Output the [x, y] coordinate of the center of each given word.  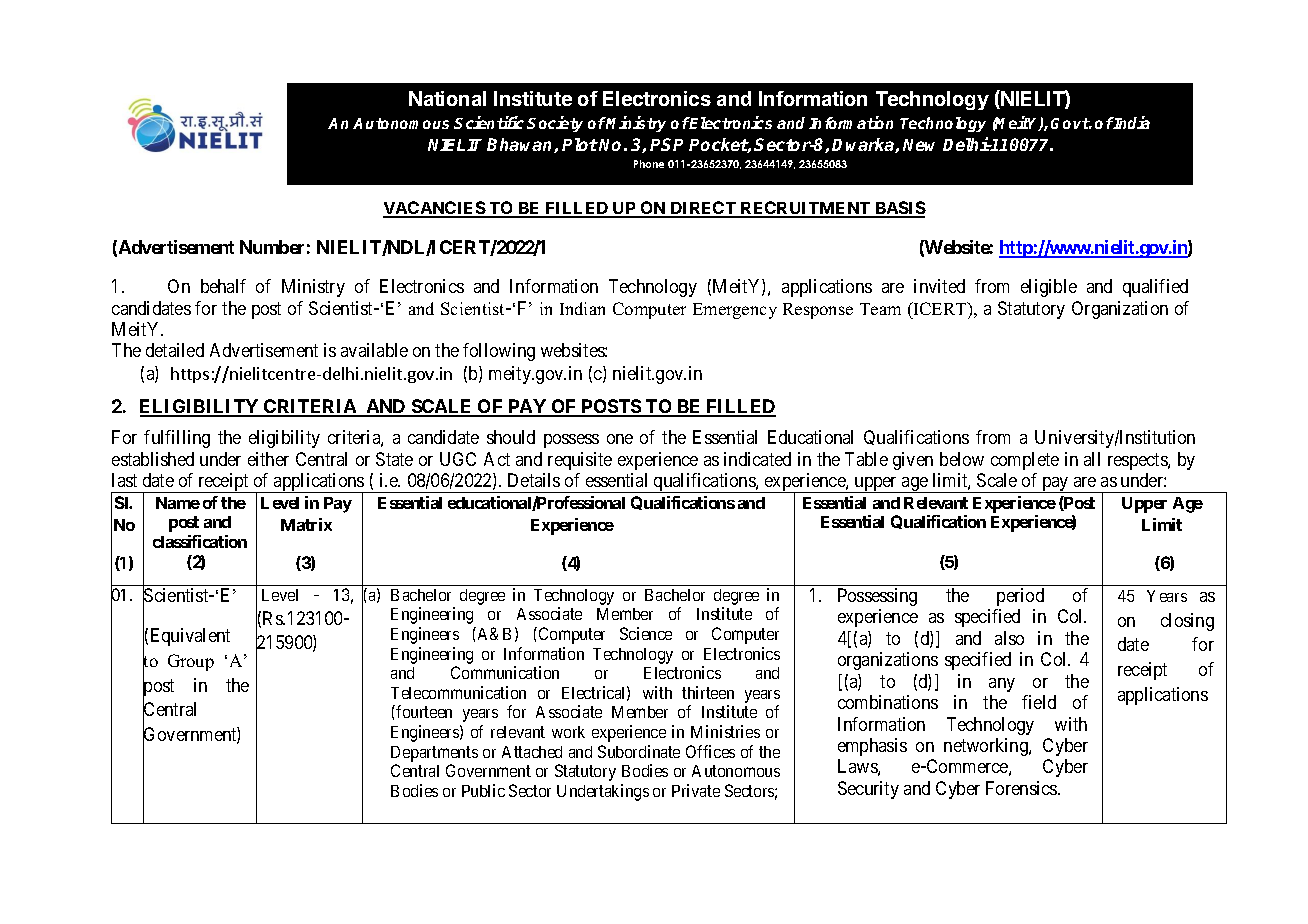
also [1009, 638]
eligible [1049, 288]
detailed [175, 350]
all [1092, 459]
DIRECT [703, 209]
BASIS [899, 209]
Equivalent [190, 637]
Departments [434, 754]
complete [1025, 461]
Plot [580, 144]
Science [646, 633]
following [499, 352]
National [447, 98]
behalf [223, 286]
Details [534, 480]
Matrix [306, 524]
